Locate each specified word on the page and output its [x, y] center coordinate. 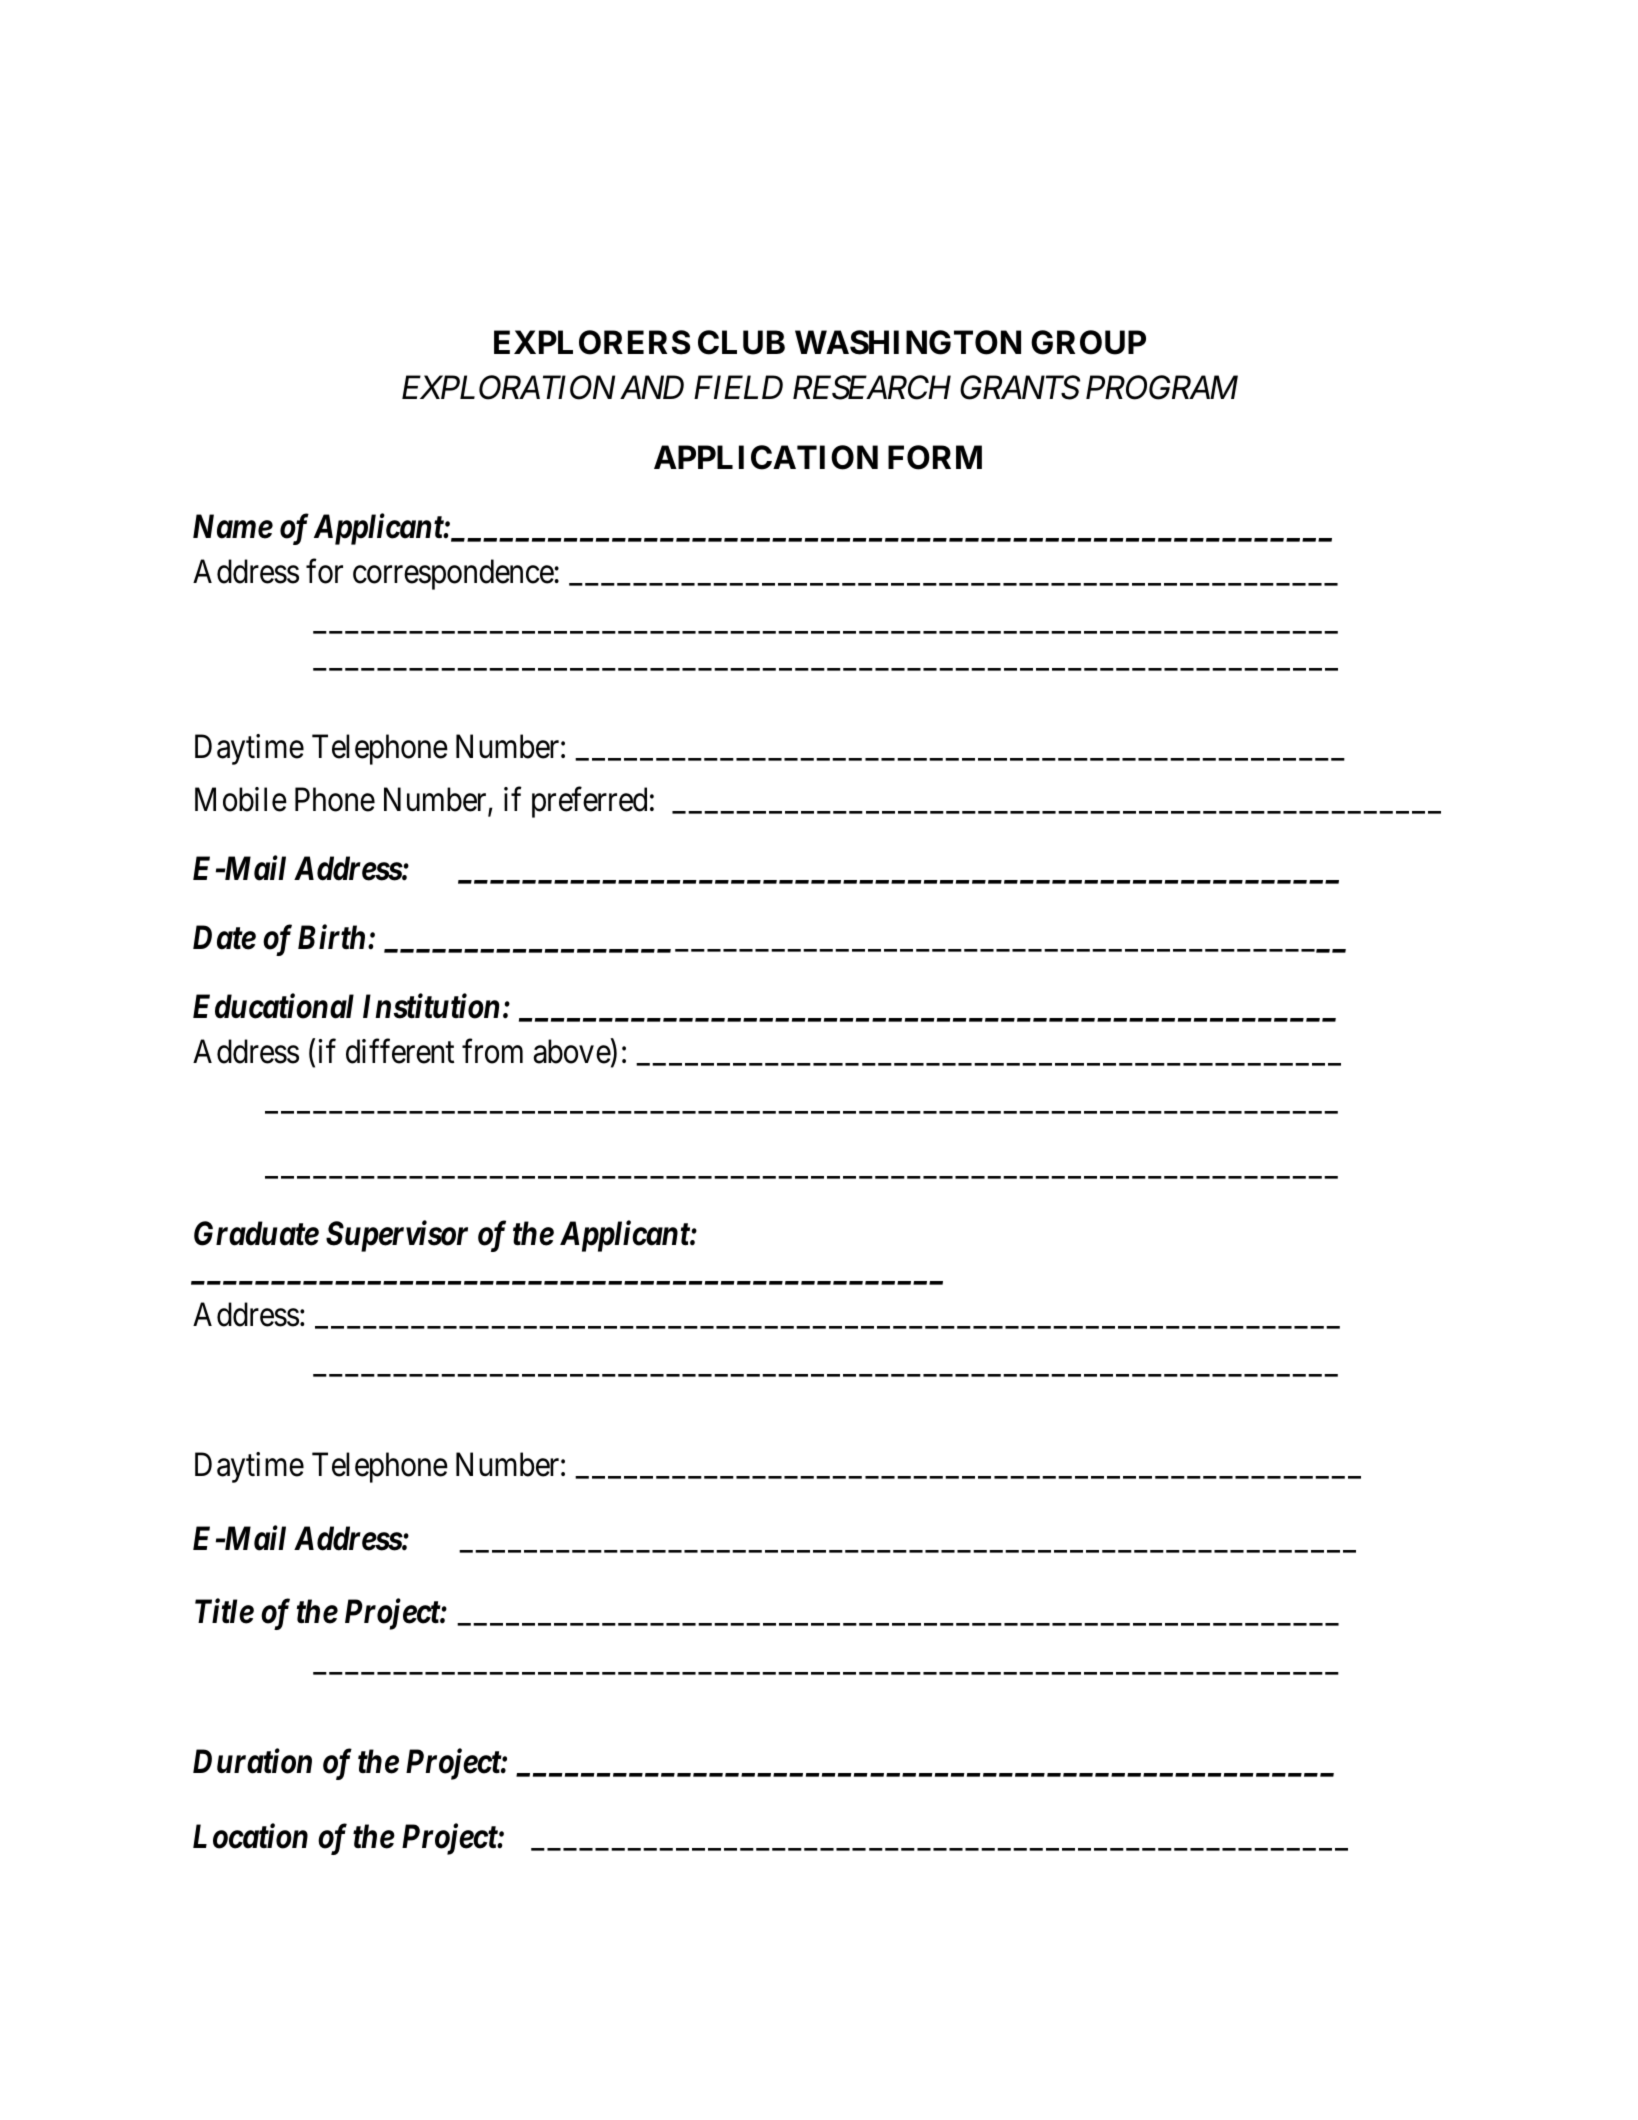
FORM [935, 457]
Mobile [241, 799]
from [492, 1051]
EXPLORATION [508, 388]
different [400, 1051]
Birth [331, 937]
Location [250, 1836]
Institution [431, 1006]
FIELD [738, 387]
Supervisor [397, 1236]
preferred [589, 802]
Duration [252, 1761]
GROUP [1088, 342]
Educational [273, 1006]
